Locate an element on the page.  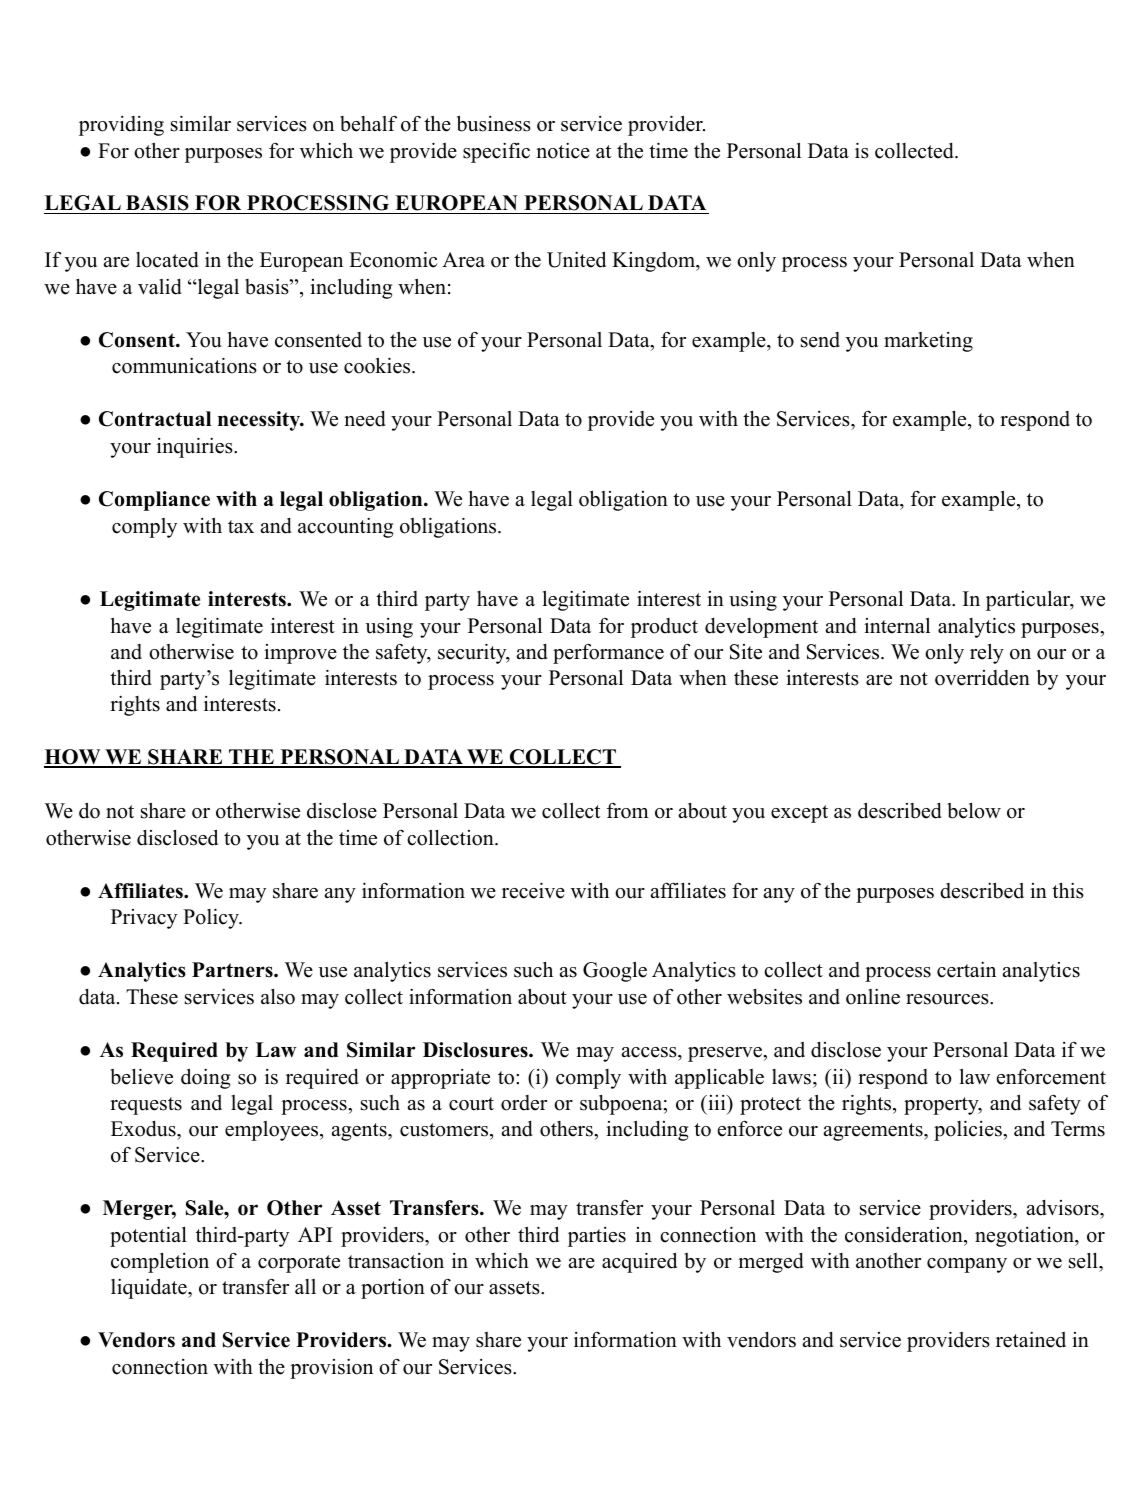
liquidate is located at coordinates (150, 1288).
